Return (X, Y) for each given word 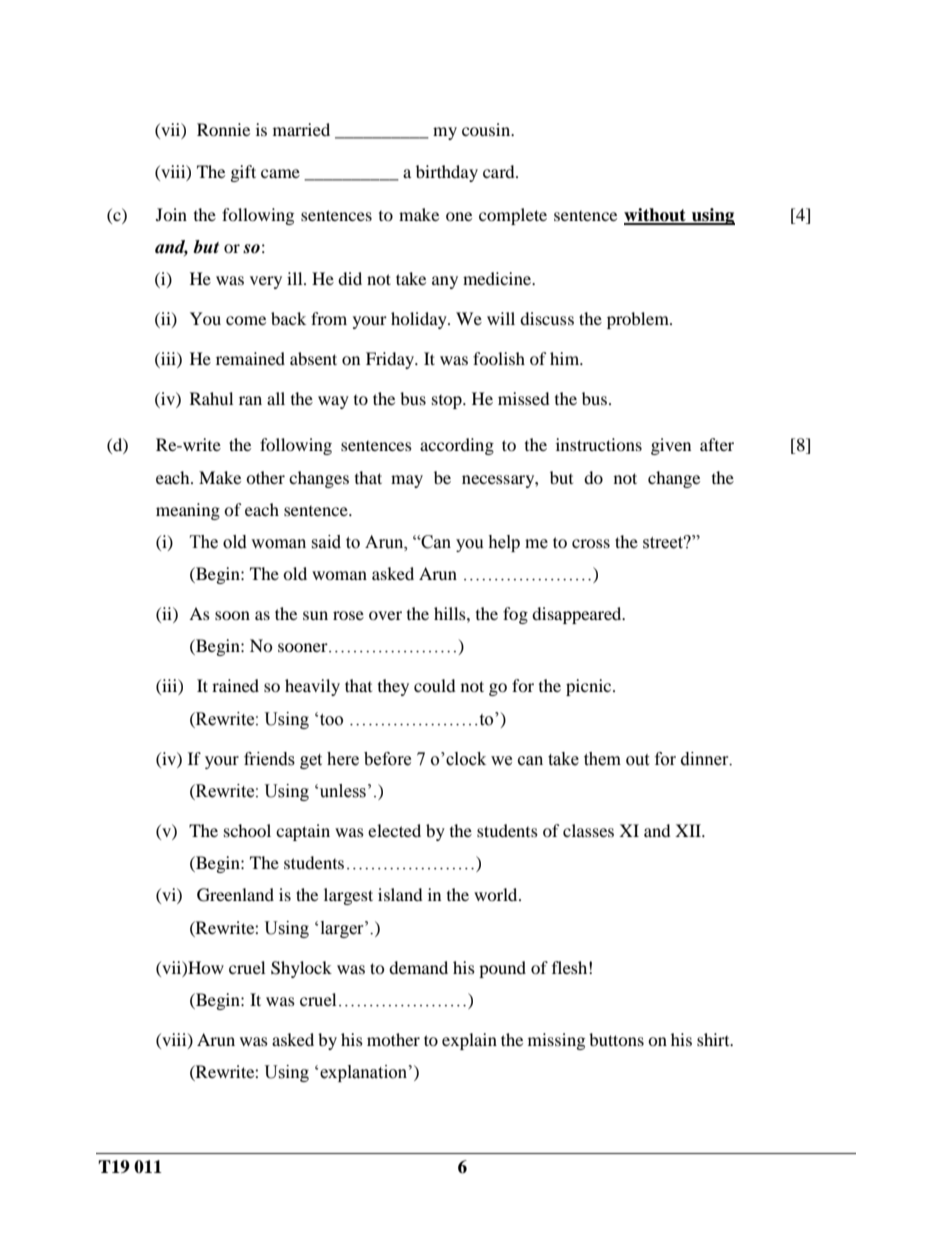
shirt (714, 1039)
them (602, 759)
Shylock (301, 969)
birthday (447, 173)
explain (469, 1041)
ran (250, 400)
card (500, 171)
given (671, 446)
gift (243, 173)
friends (269, 759)
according (457, 446)
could (435, 685)
